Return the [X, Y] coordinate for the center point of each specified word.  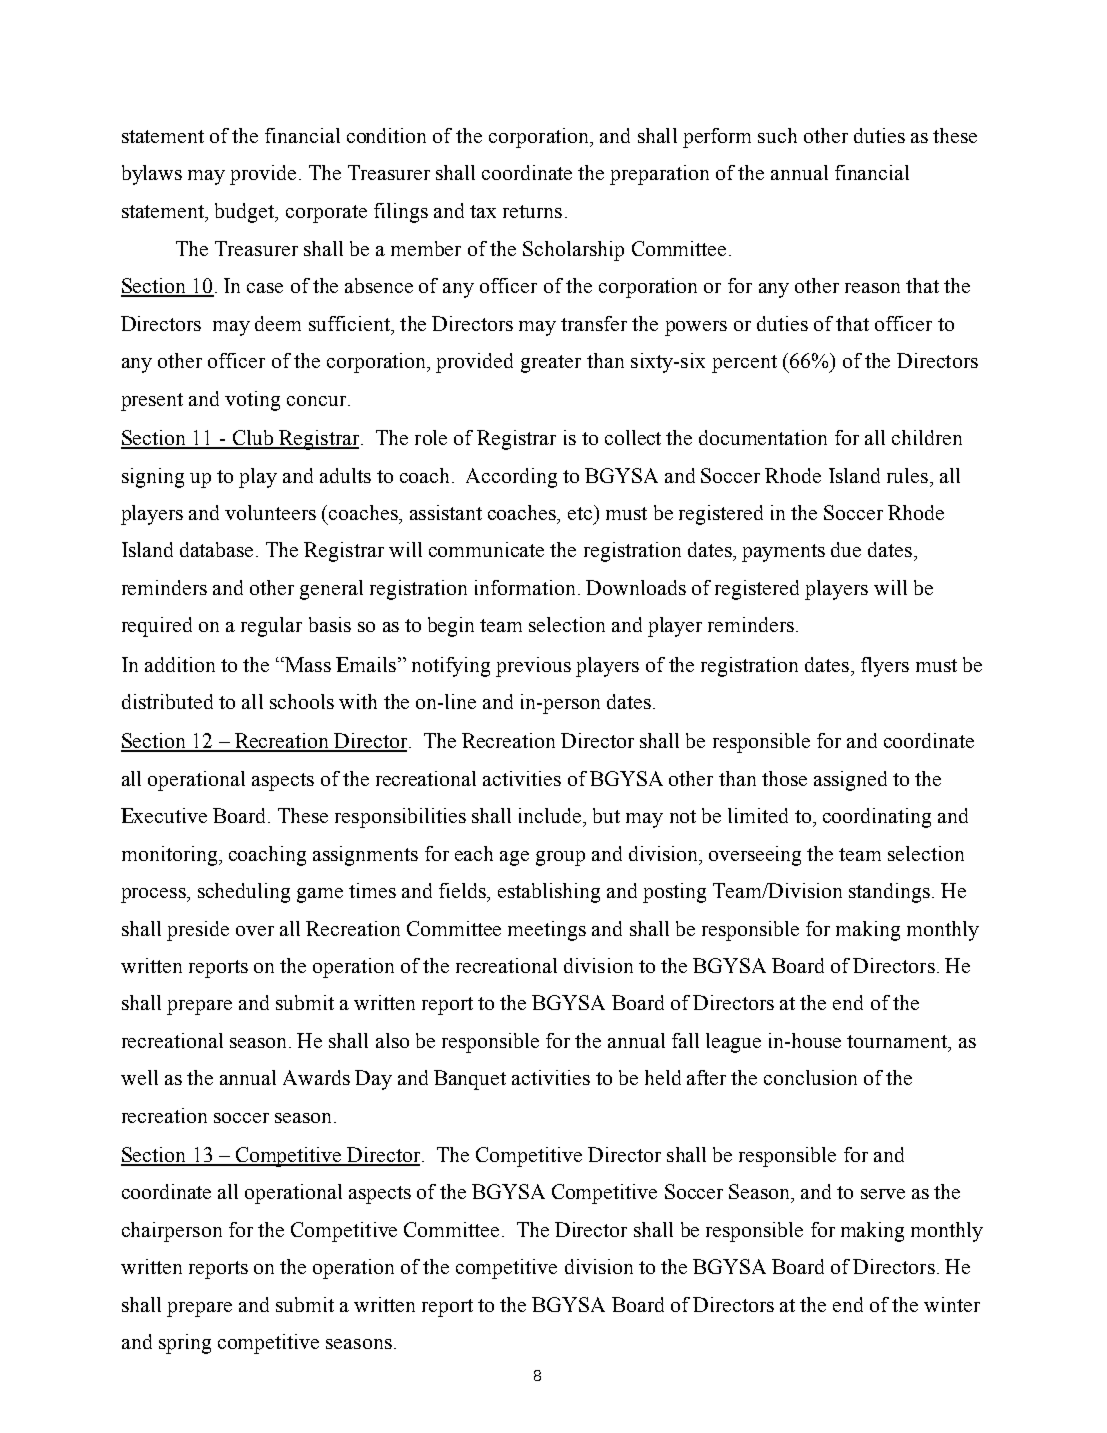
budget [246, 213]
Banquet [470, 1080]
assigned [850, 781]
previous [533, 667]
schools [302, 701]
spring [185, 1344]
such [777, 135]
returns [532, 211]
